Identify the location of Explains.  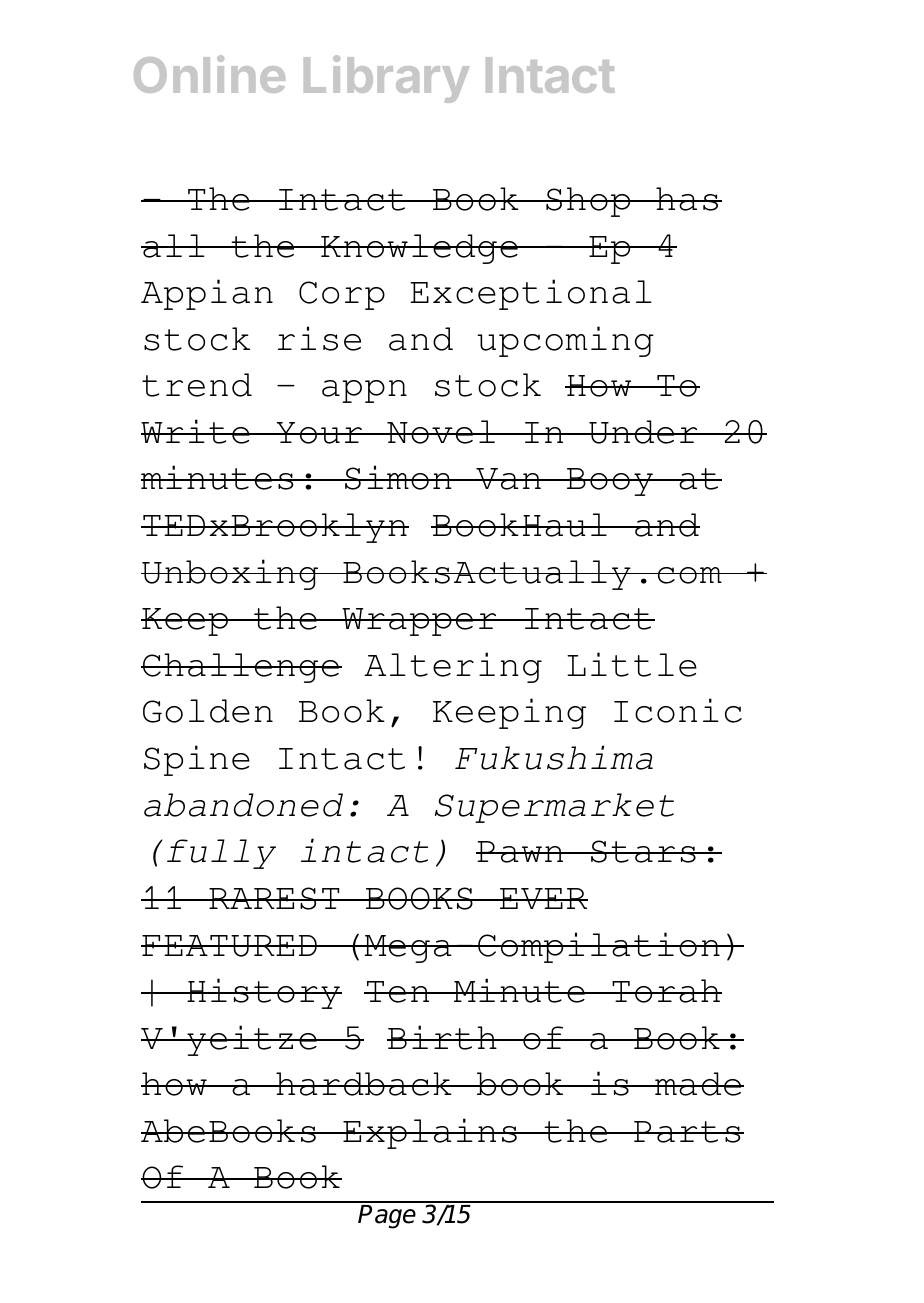
(430, 1133).
